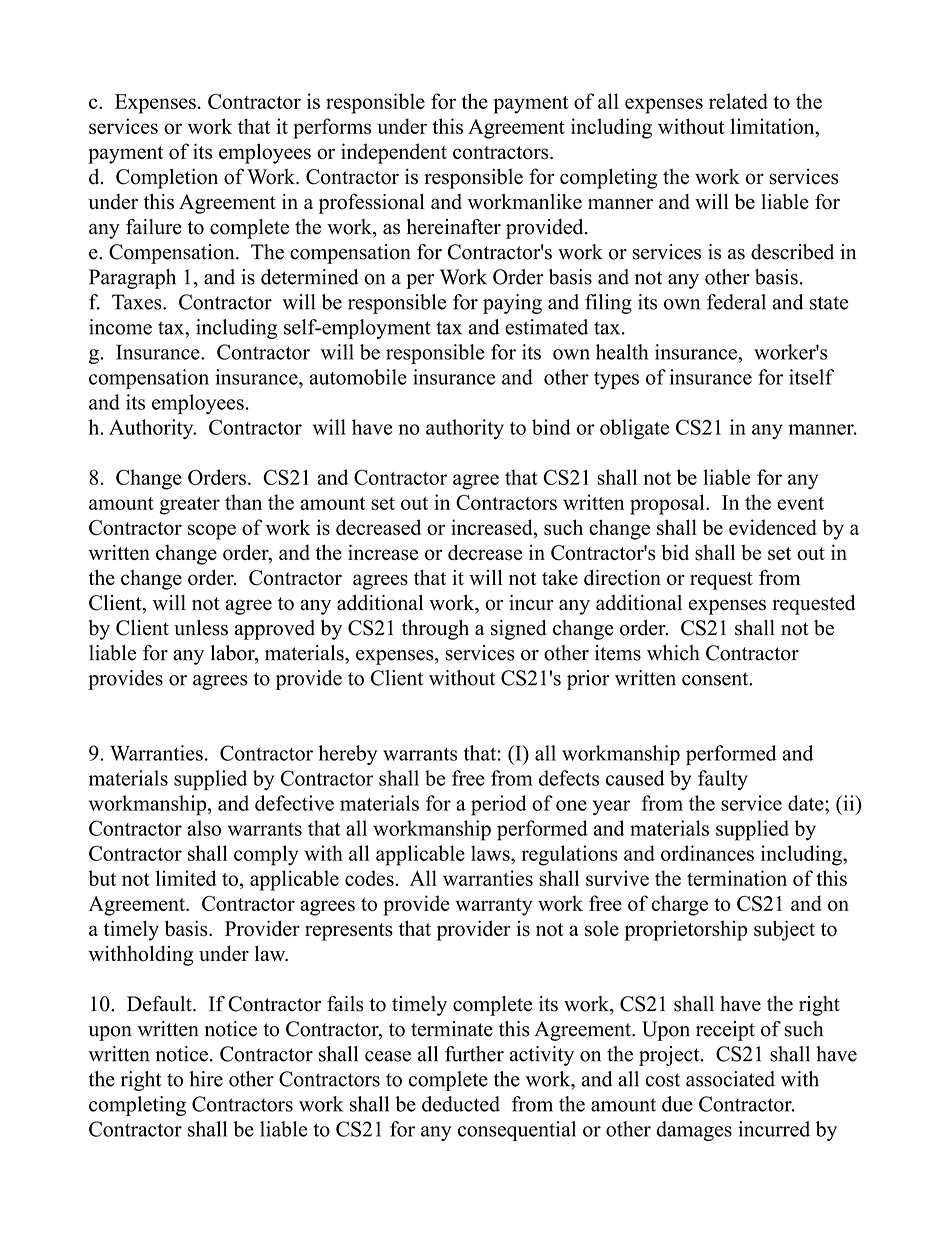  I want to click on estimated, so click(546, 327).
